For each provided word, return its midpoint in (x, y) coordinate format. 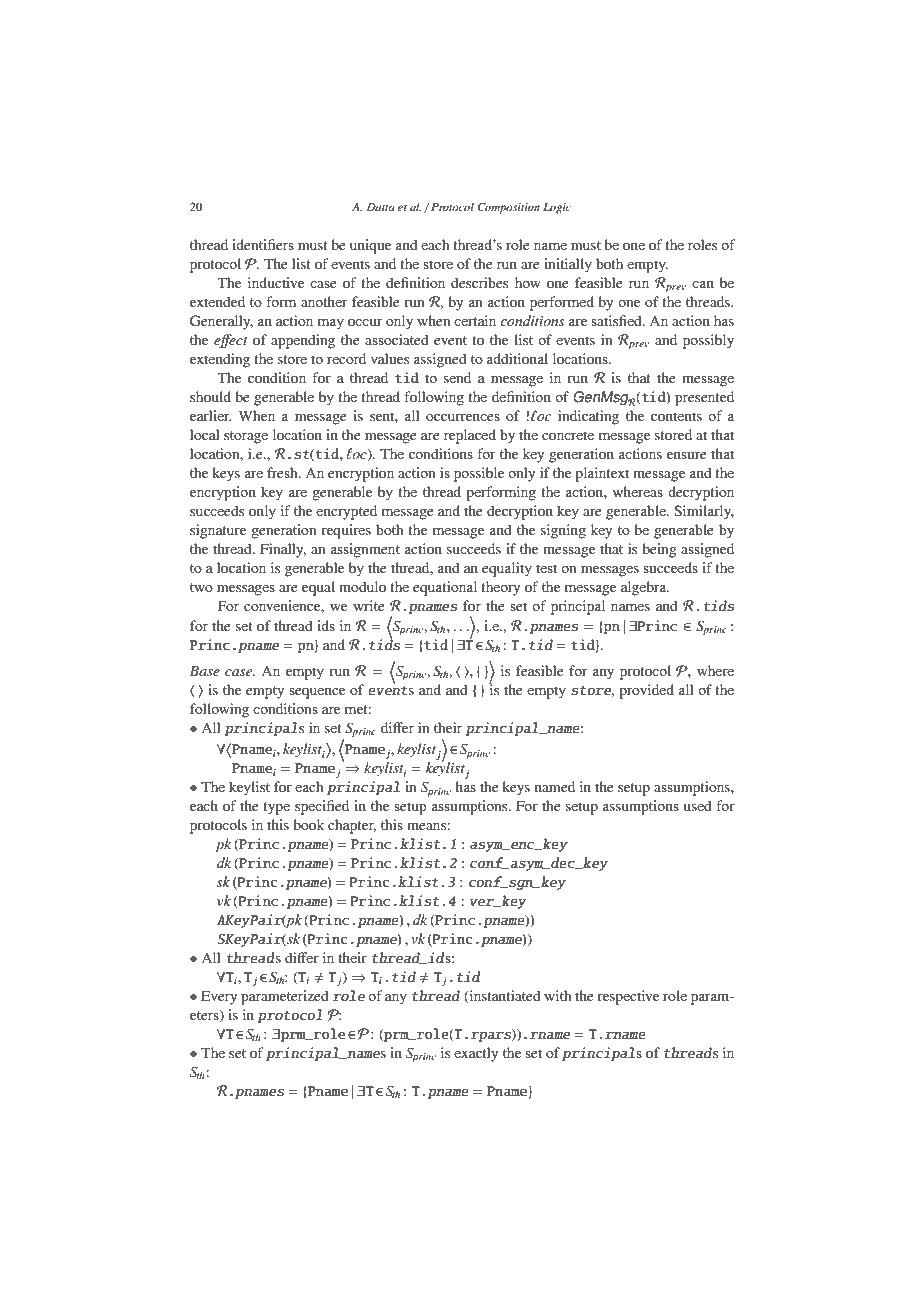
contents (676, 416)
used (698, 805)
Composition (508, 208)
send (457, 377)
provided (646, 691)
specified (322, 807)
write (369, 605)
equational (445, 588)
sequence (317, 693)
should (210, 396)
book (308, 824)
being (659, 550)
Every (219, 997)
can (703, 284)
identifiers (263, 244)
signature (218, 531)
